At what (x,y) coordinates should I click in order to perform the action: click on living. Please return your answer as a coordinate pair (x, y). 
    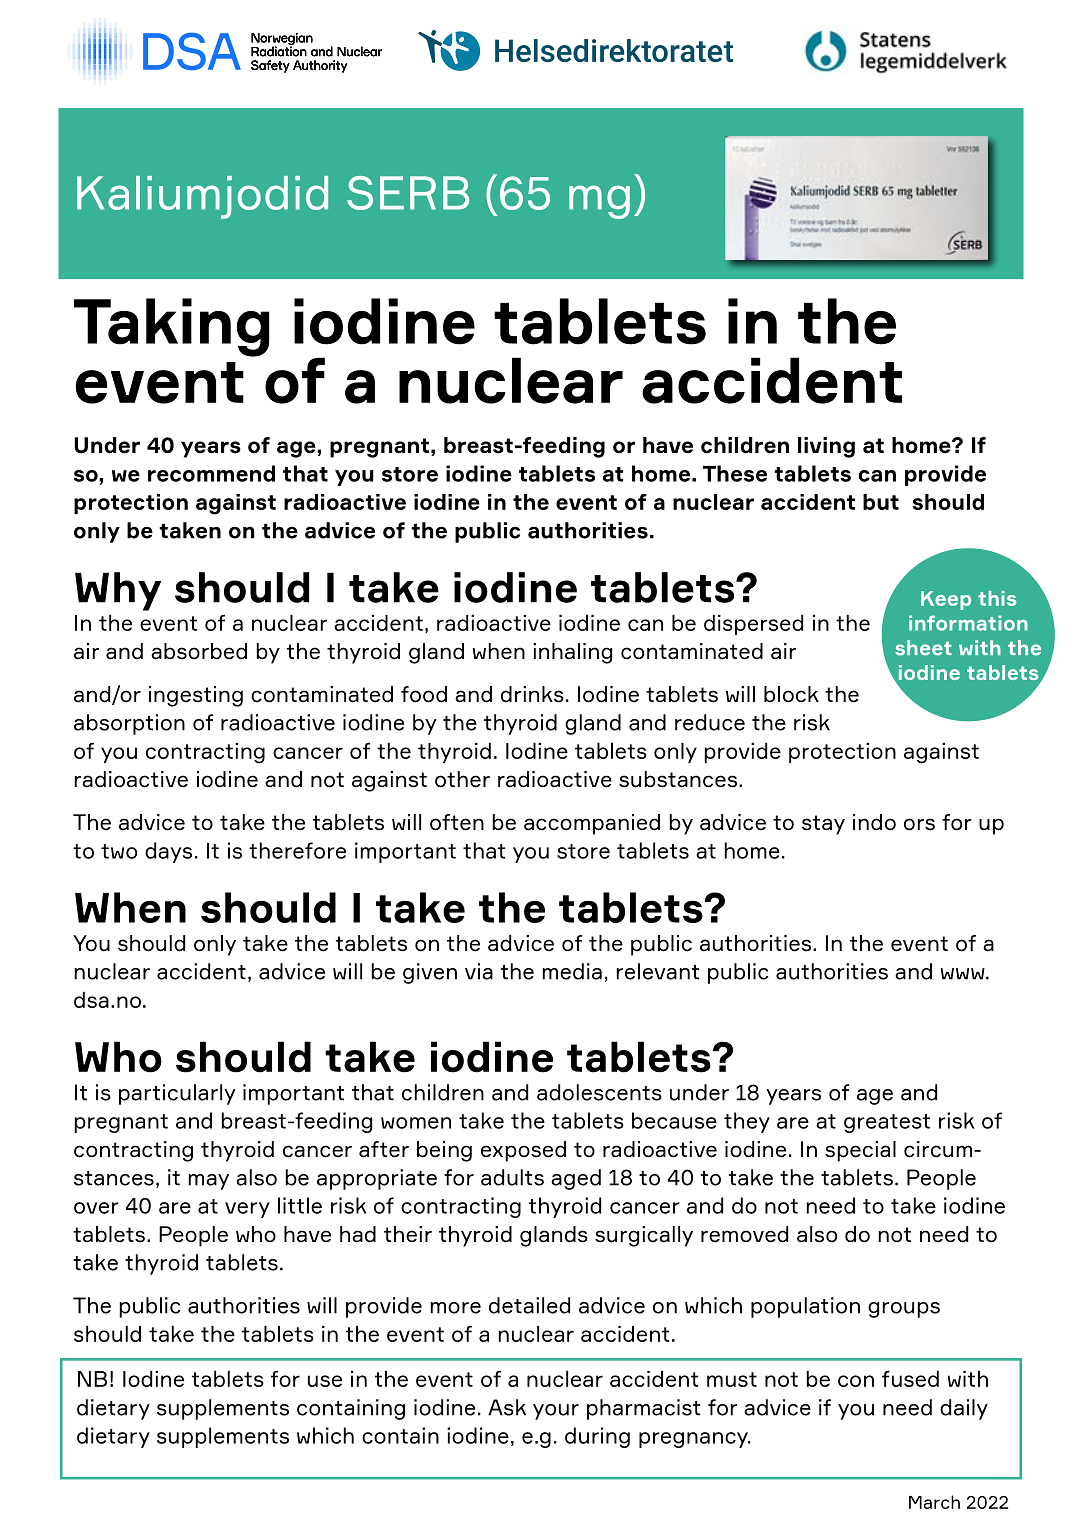
    Looking at the image, I should click on (826, 447).
